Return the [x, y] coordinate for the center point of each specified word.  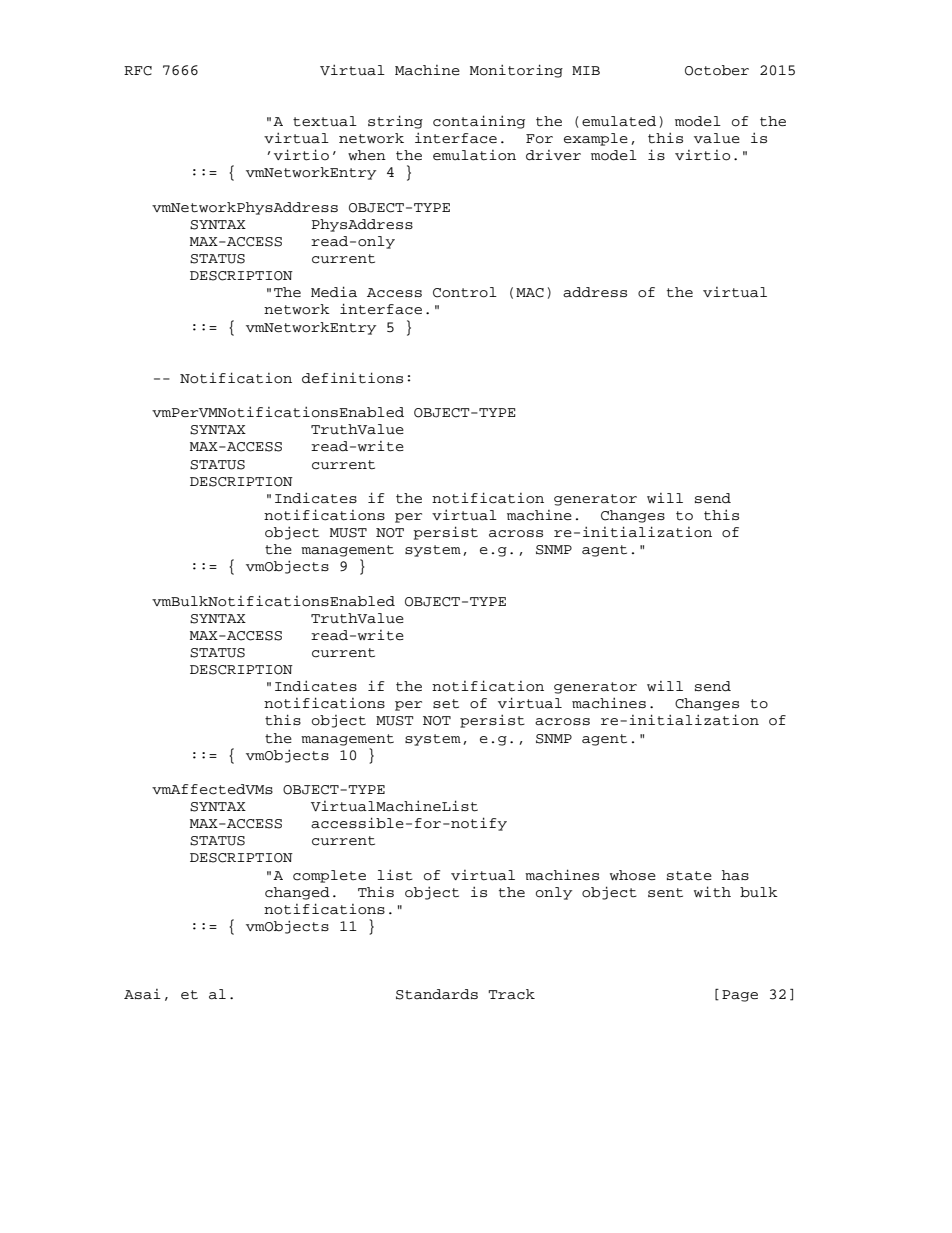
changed [297, 893]
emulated [619, 121]
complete [329, 876]
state [689, 876]
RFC [138, 71]
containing [479, 122]
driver [553, 155]
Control [465, 292]
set [446, 704]
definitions [352, 378]
